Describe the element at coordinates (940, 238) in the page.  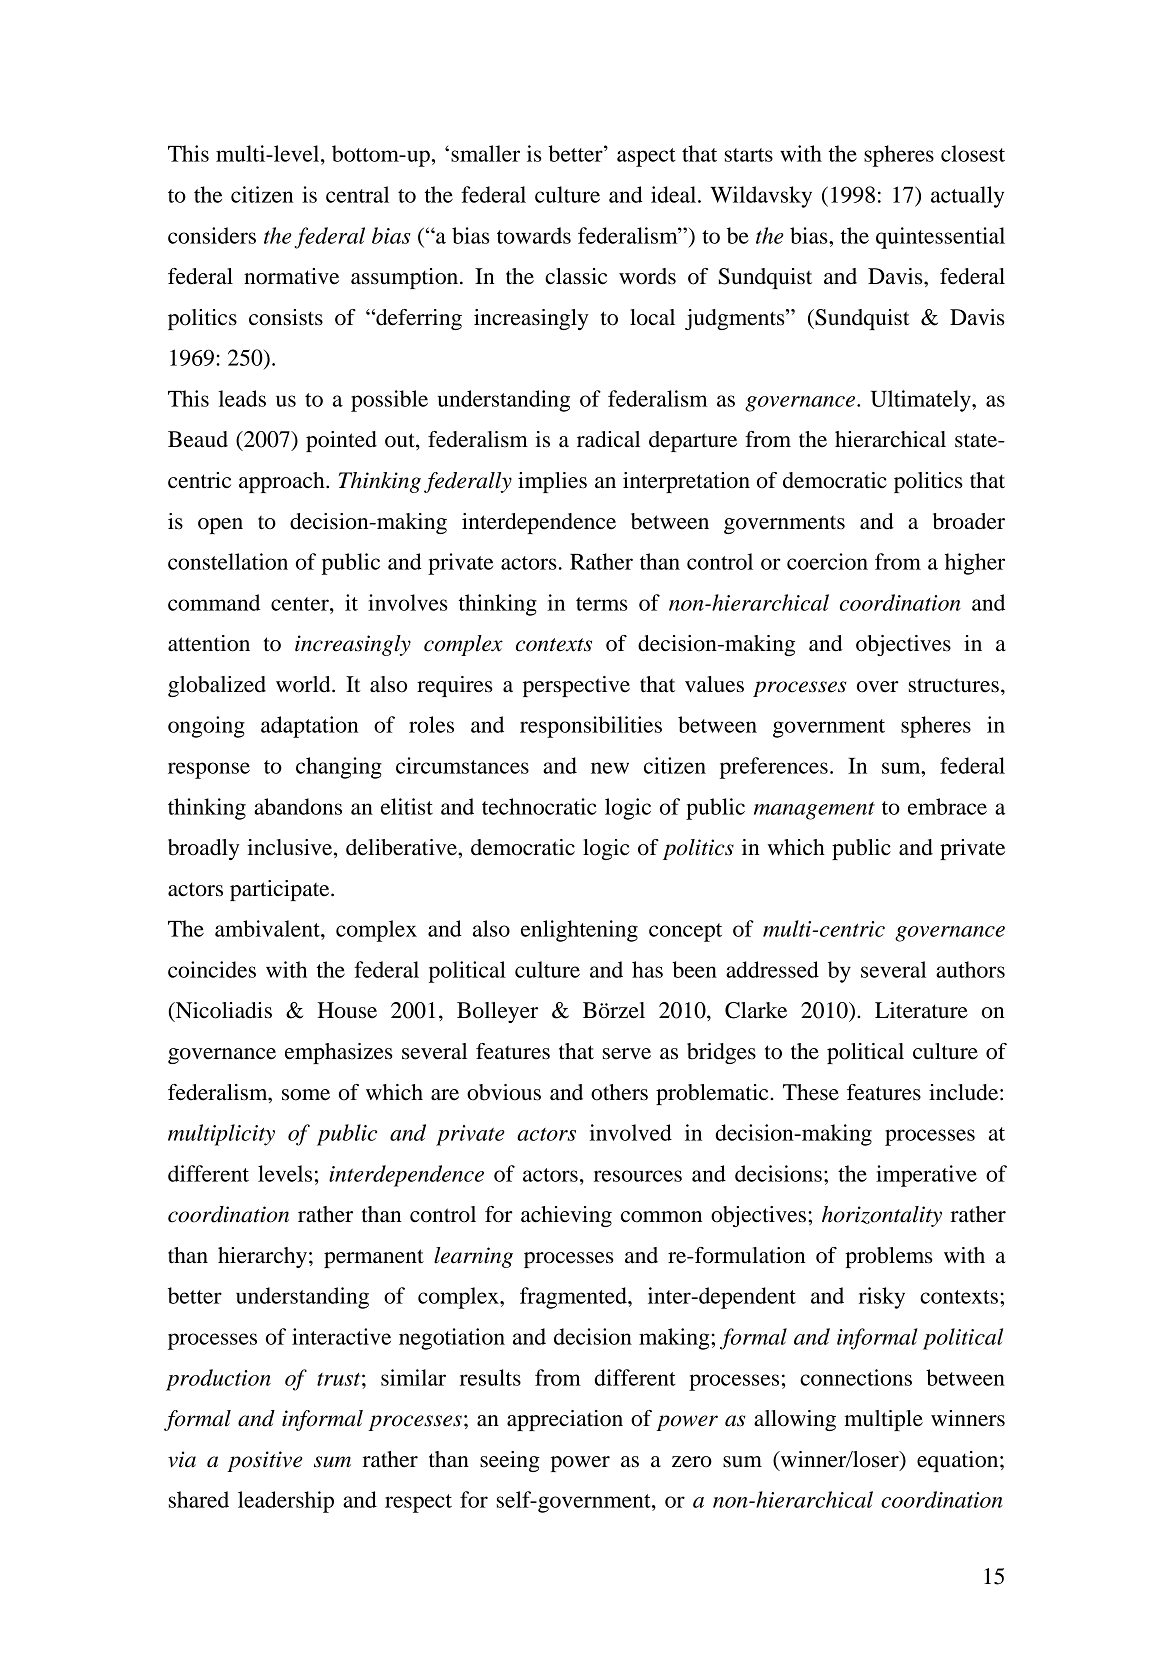
I see `quintessential` at that location.
